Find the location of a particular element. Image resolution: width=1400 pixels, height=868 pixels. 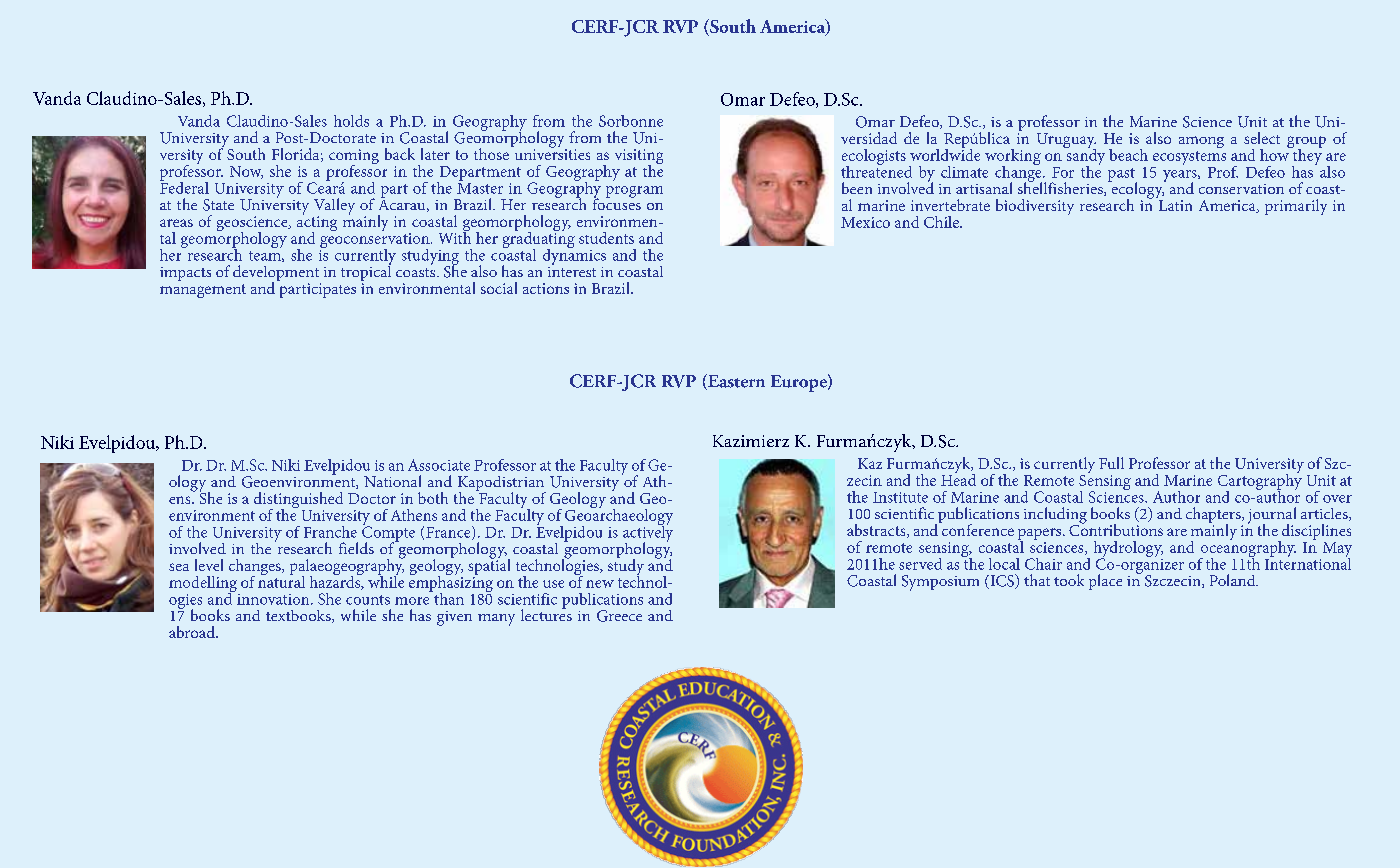

Greece is located at coordinates (619, 616).
